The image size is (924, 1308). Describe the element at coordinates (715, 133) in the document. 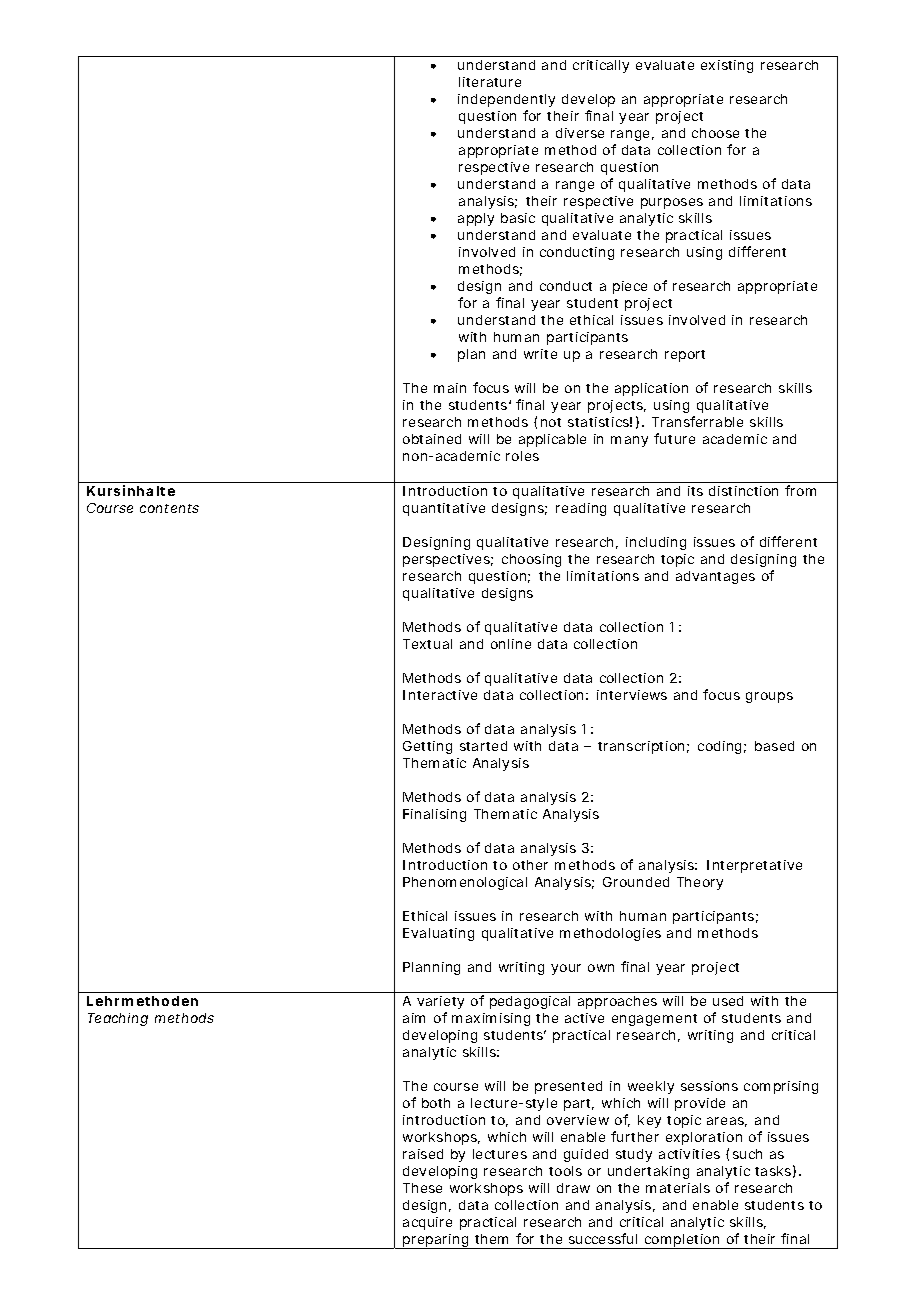

I see `choose` at that location.
